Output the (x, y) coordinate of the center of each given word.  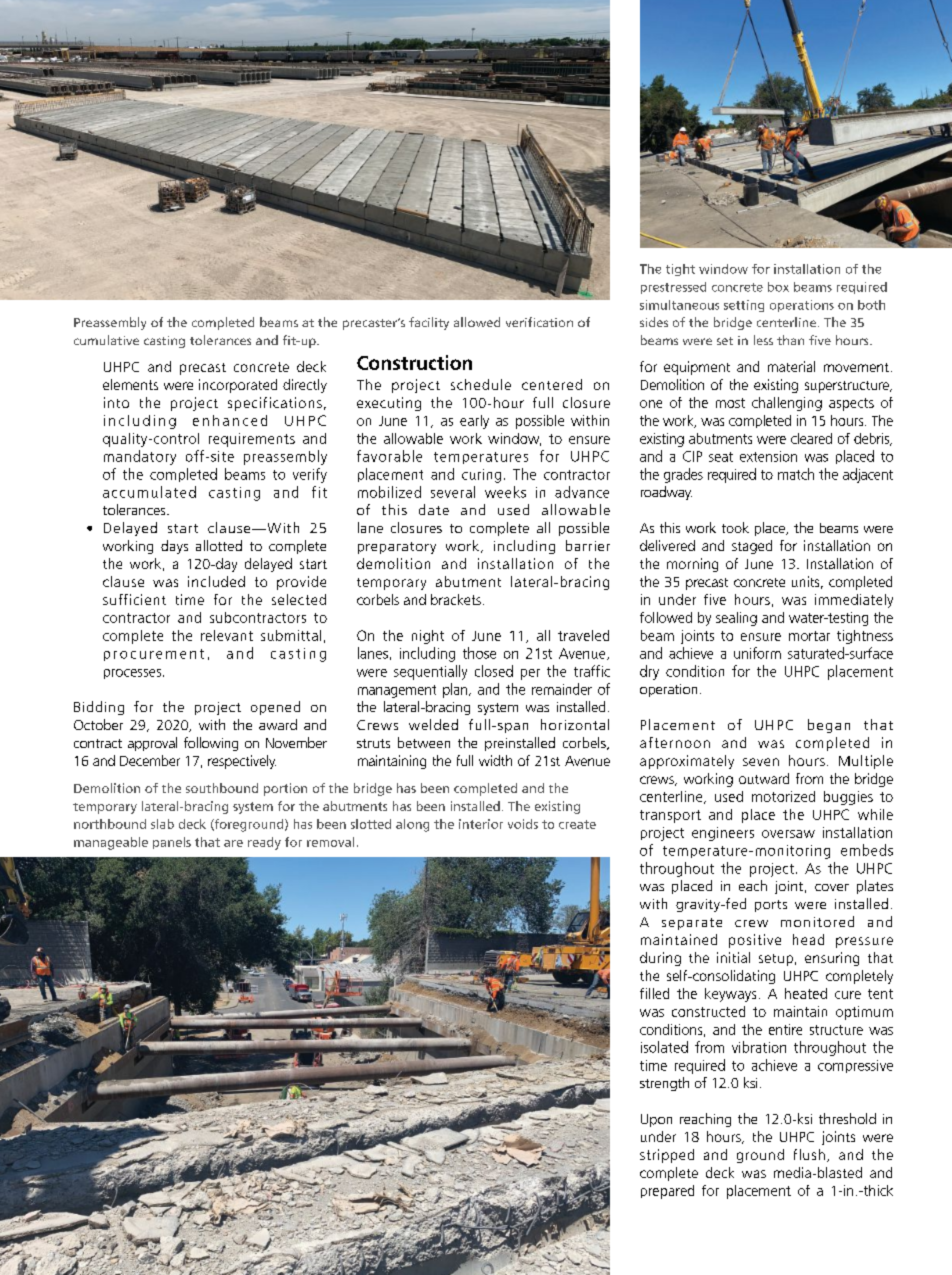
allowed (477, 322)
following (211, 744)
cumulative (106, 340)
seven (761, 762)
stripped (667, 1156)
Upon (656, 1120)
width (495, 760)
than (790, 340)
